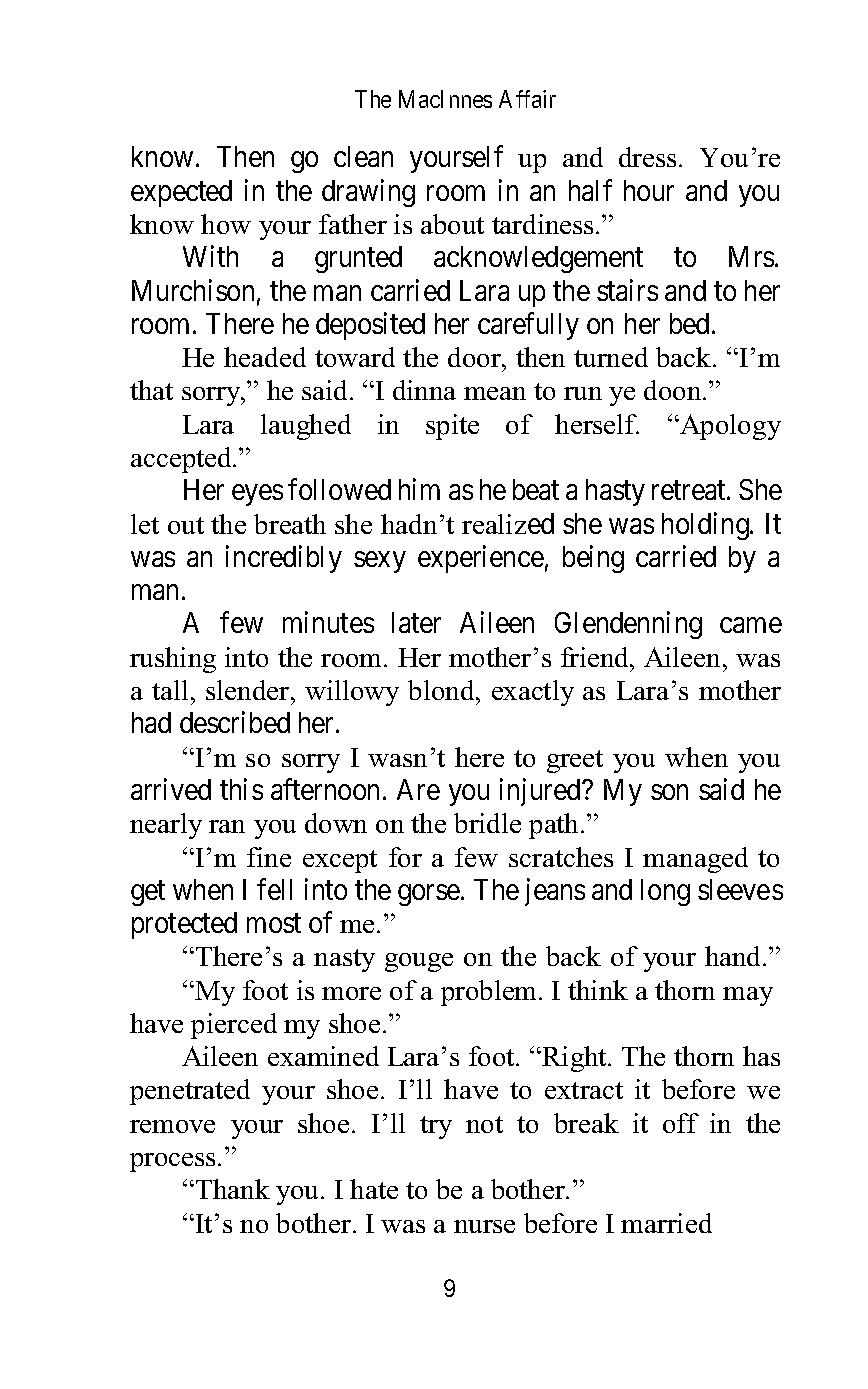  I want to click on Thank, so click(233, 1189).
